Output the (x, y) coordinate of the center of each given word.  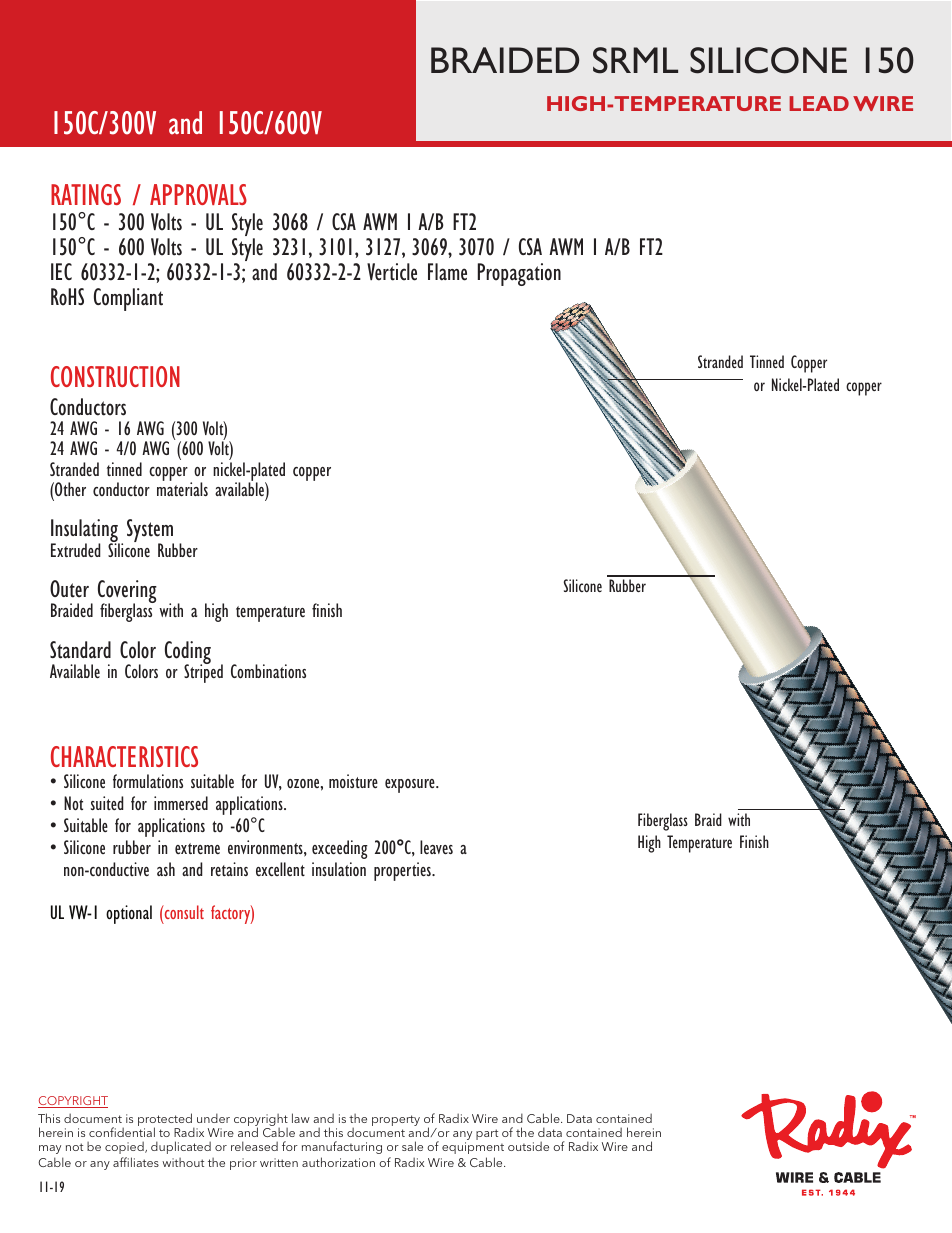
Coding (188, 654)
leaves (436, 847)
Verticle (392, 272)
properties (403, 871)
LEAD (819, 103)
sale (412, 1146)
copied (125, 1147)
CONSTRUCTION (115, 376)
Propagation (519, 274)
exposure (411, 786)
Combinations (268, 671)
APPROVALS (198, 194)
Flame (447, 272)
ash (166, 869)
